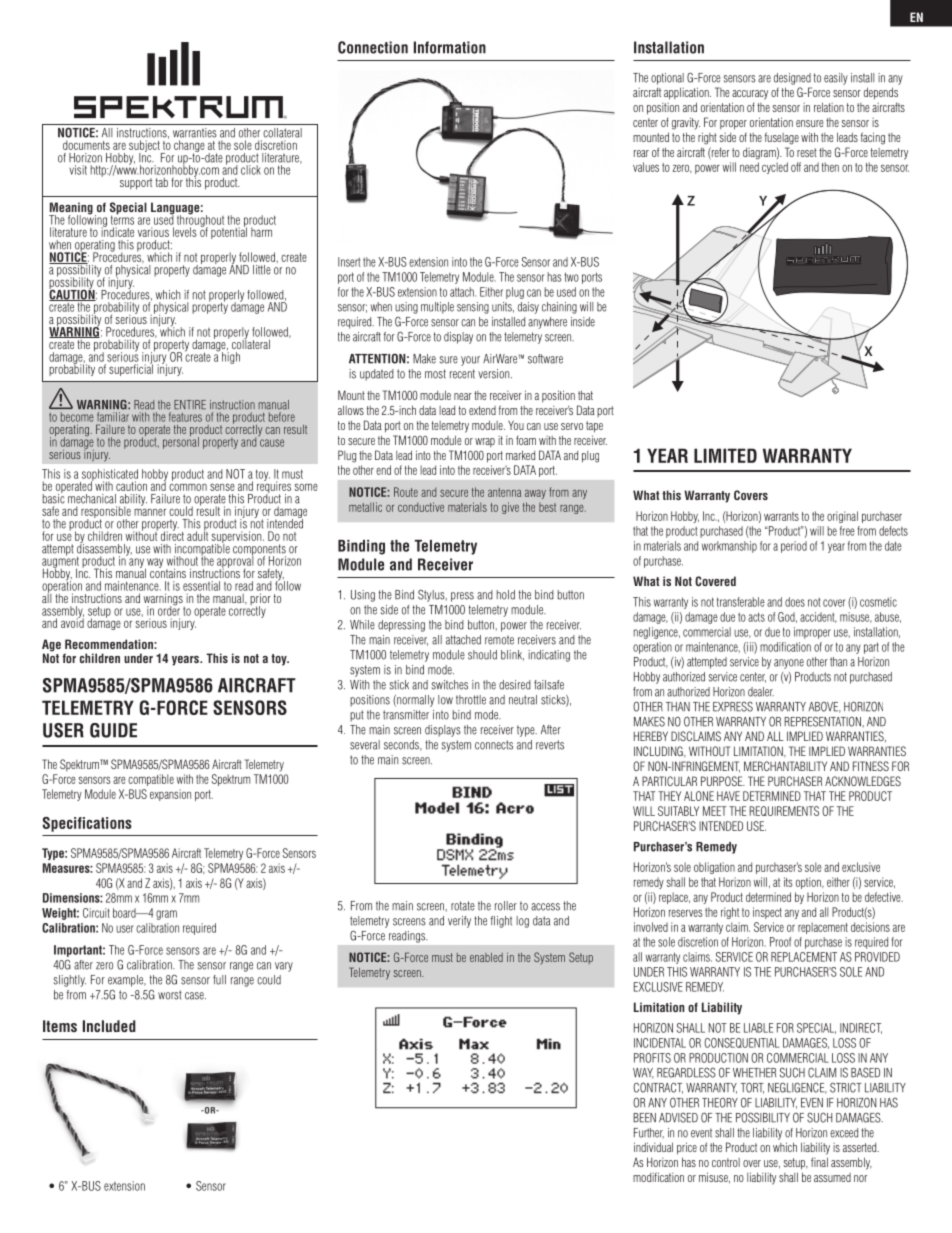 This screenshot has width=952, height=1233. I want to click on REQUIREMENTS, so click(784, 811).
